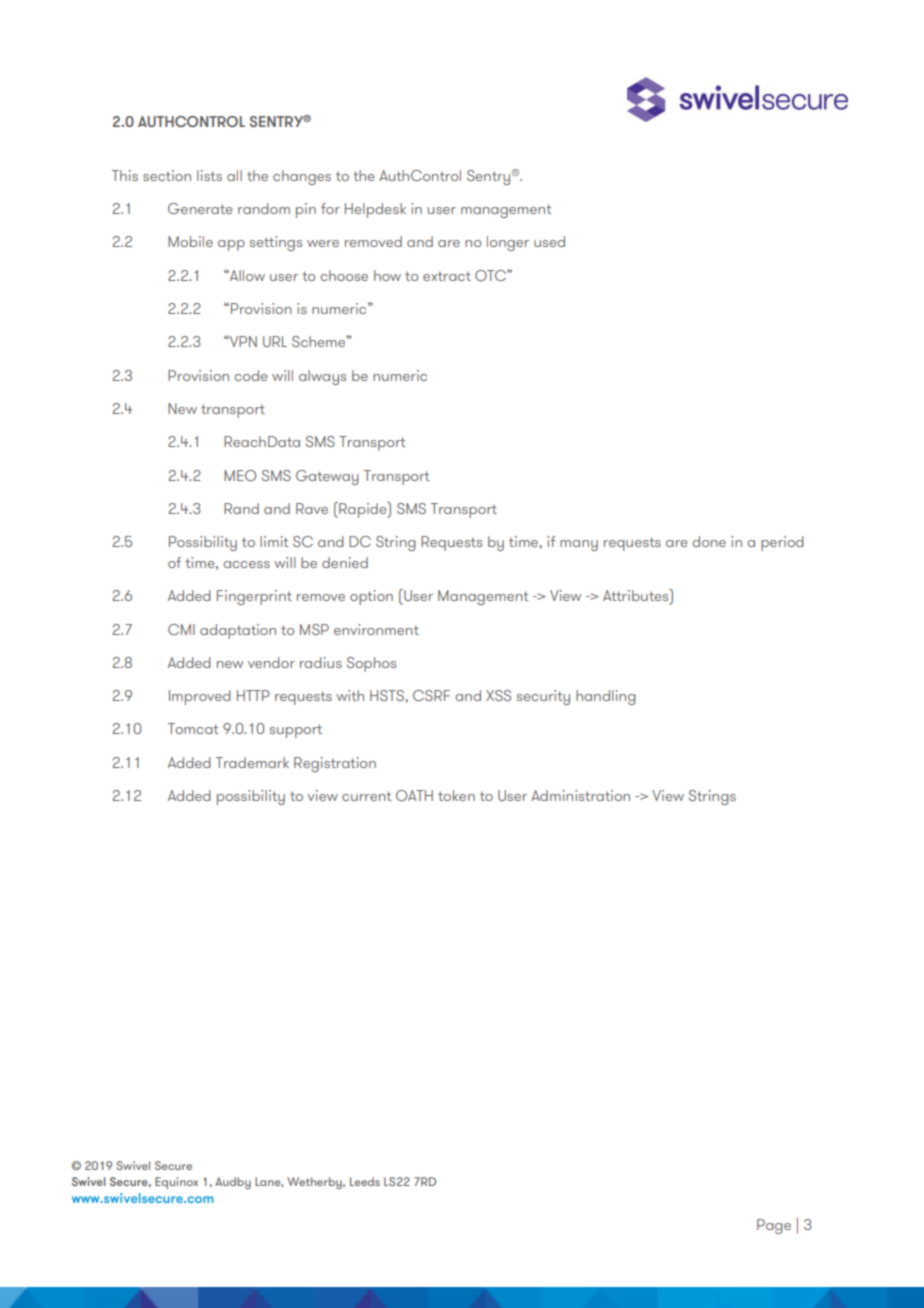  Describe the element at coordinates (200, 208) in the screenshot. I see `Generate` at that location.
